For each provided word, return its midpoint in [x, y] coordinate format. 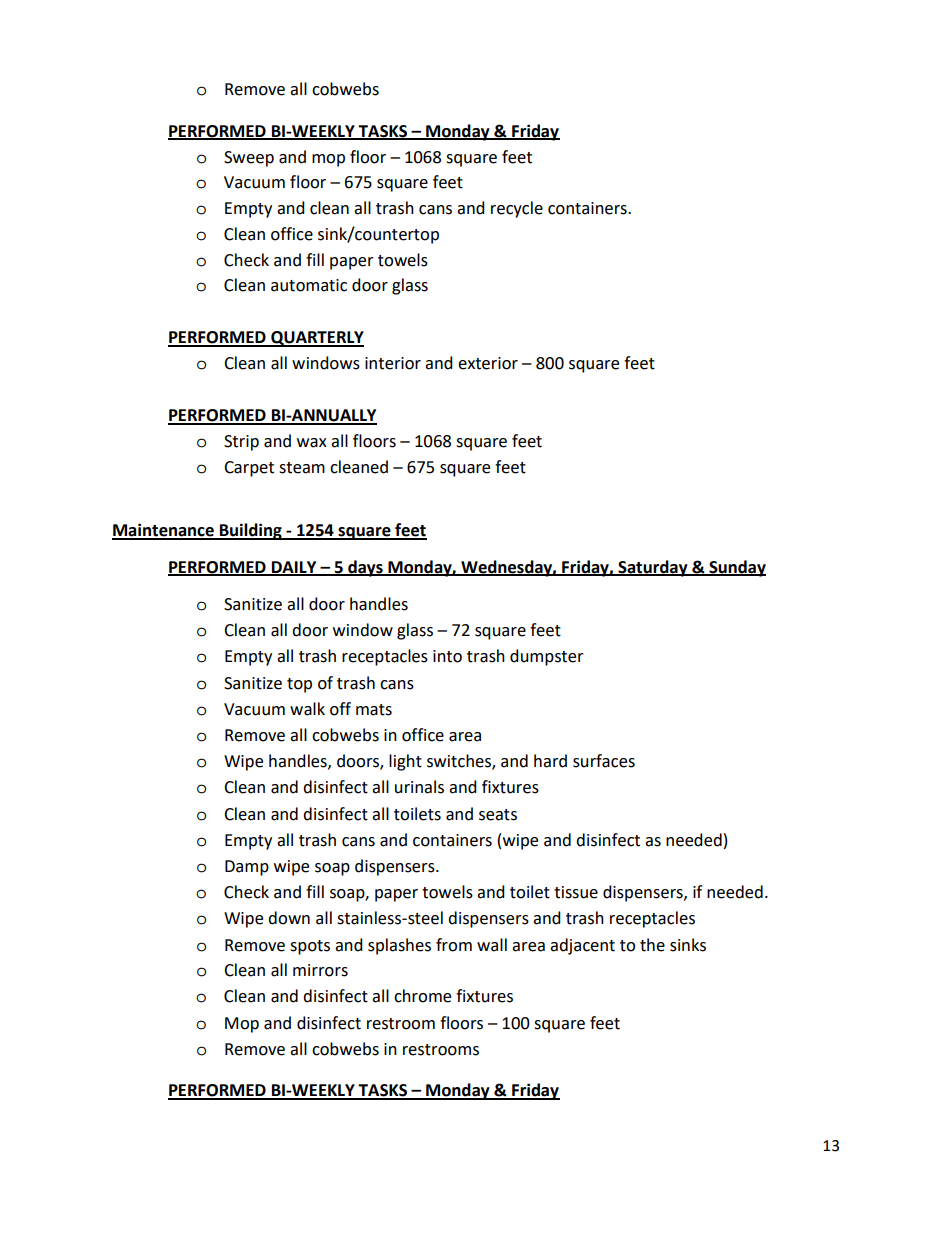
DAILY [294, 568]
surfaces [604, 761]
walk [307, 709]
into [447, 656]
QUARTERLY [316, 339]
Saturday [653, 568]
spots [310, 947]
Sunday [736, 568]
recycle [517, 209]
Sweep [249, 159]
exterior [488, 363]
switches [460, 762]
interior [393, 363]
